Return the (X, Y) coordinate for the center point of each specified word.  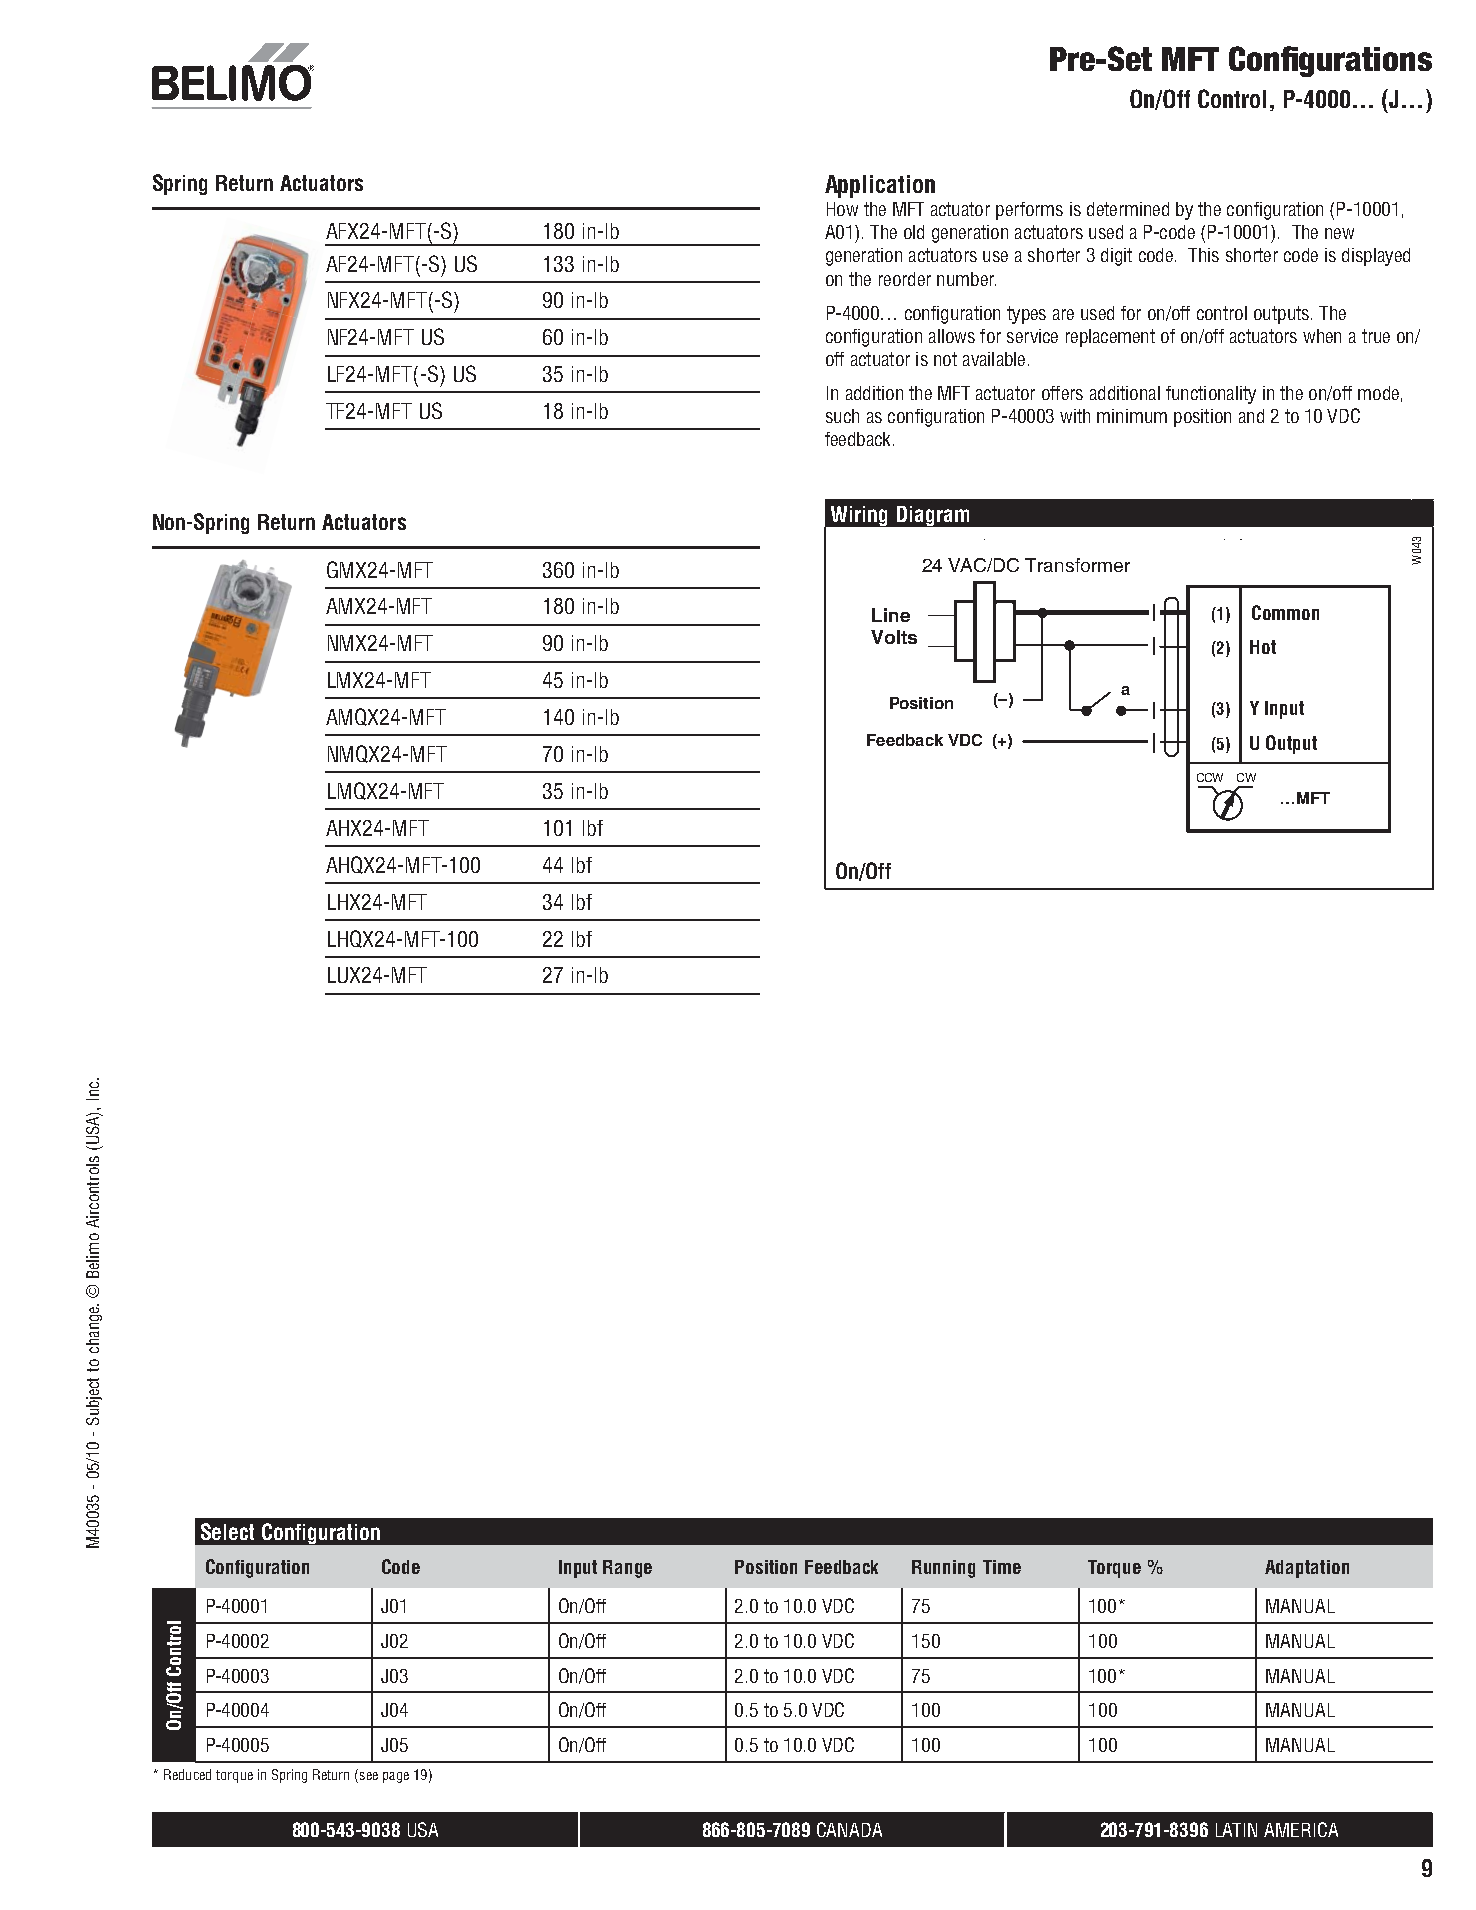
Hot (1263, 647)
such (842, 416)
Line (891, 615)
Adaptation (1307, 1569)
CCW (1210, 777)
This (1203, 255)
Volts (894, 637)
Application (880, 186)
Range (627, 1569)
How (842, 209)
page (396, 1777)
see (367, 1774)
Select (227, 1531)
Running (943, 1569)
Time (1002, 1567)
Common (1285, 612)
